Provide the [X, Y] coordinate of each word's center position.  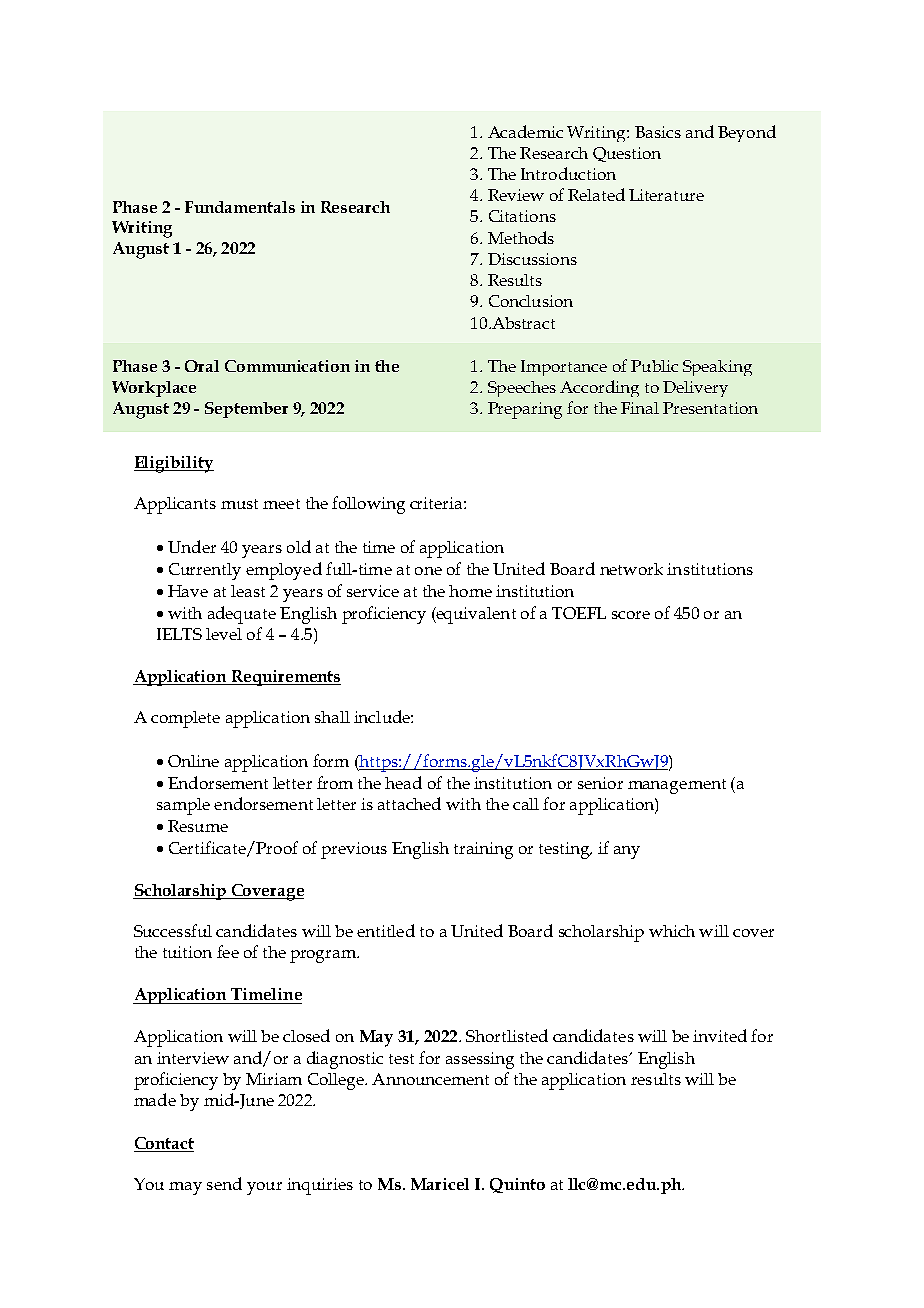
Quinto [517, 1185]
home [470, 591]
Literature [666, 195]
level [224, 634]
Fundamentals [240, 207]
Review [516, 195]
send [224, 1183]
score [631, 615]
